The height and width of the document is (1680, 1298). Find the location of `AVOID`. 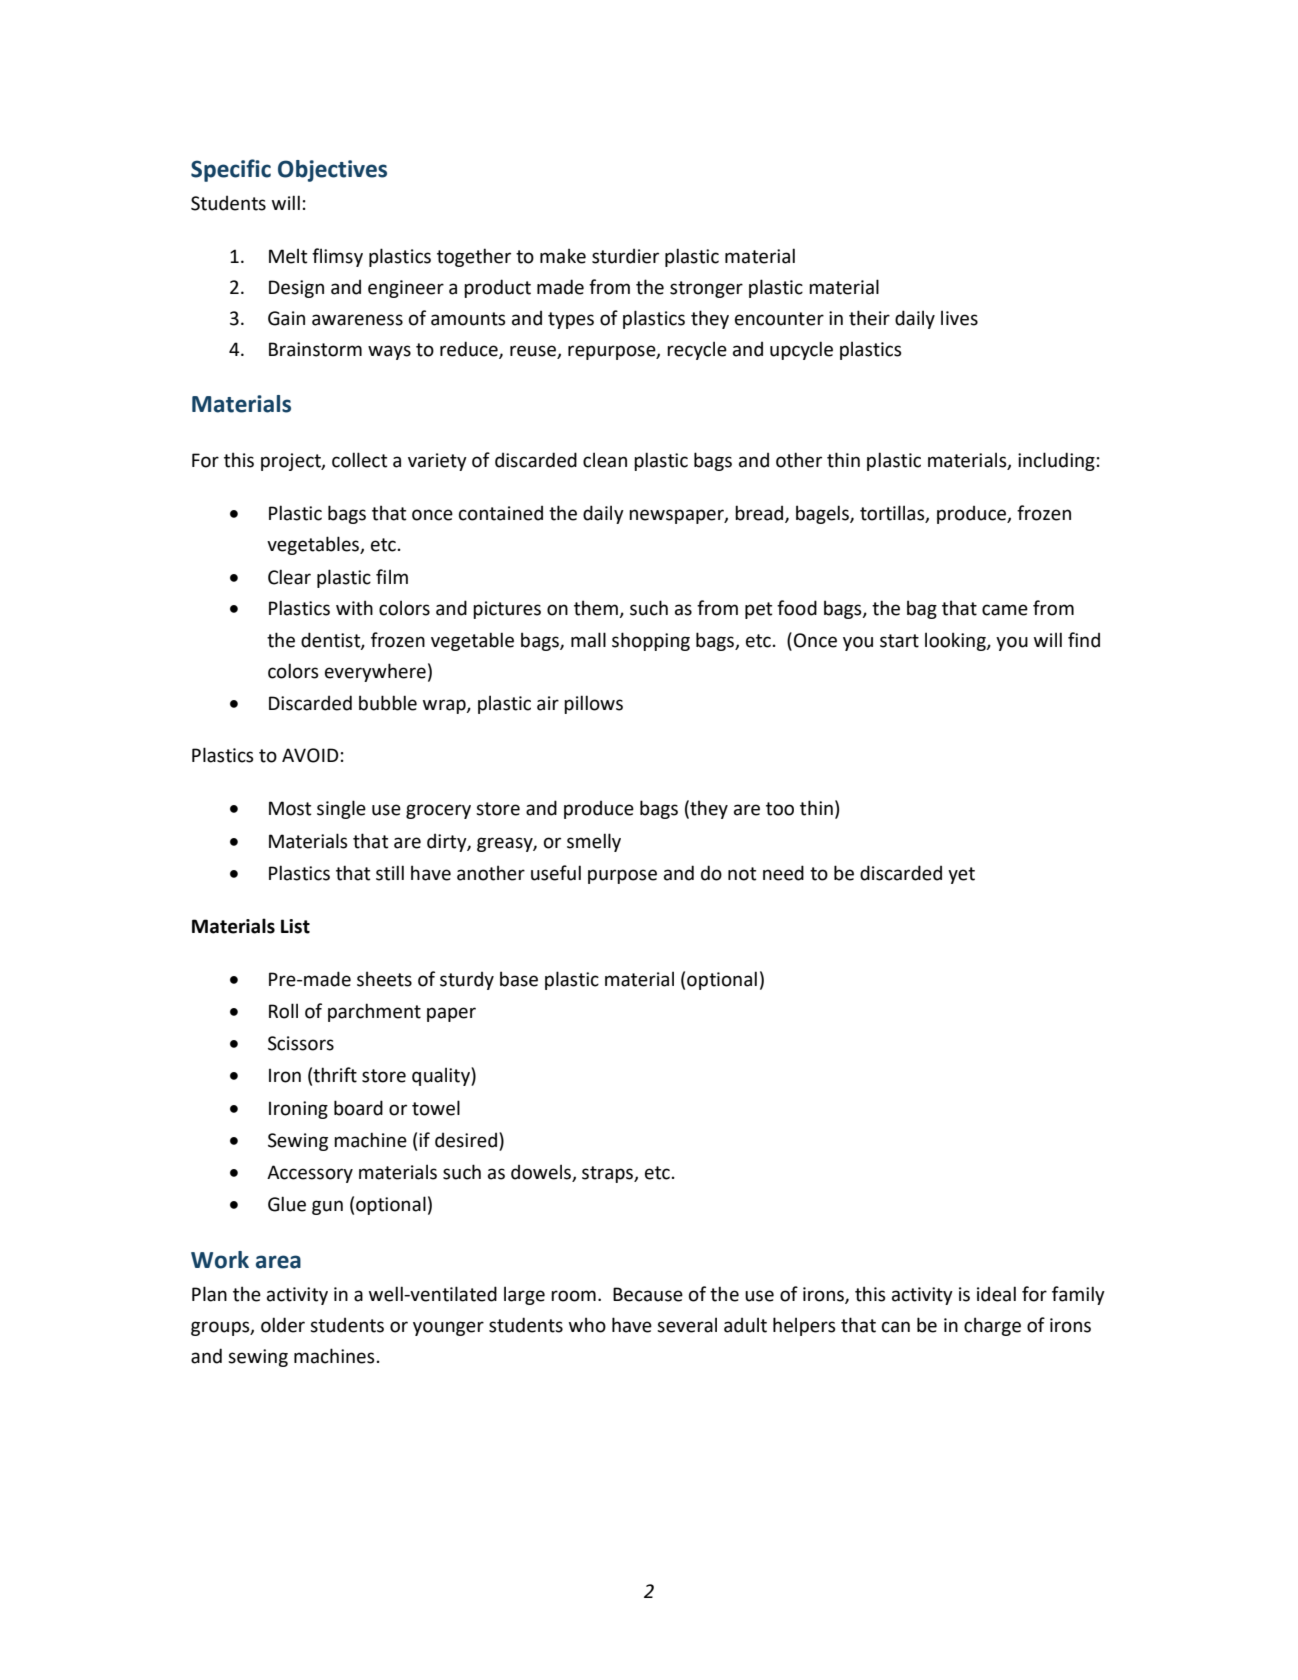

AVOID is located at coordinates (310, 755).
